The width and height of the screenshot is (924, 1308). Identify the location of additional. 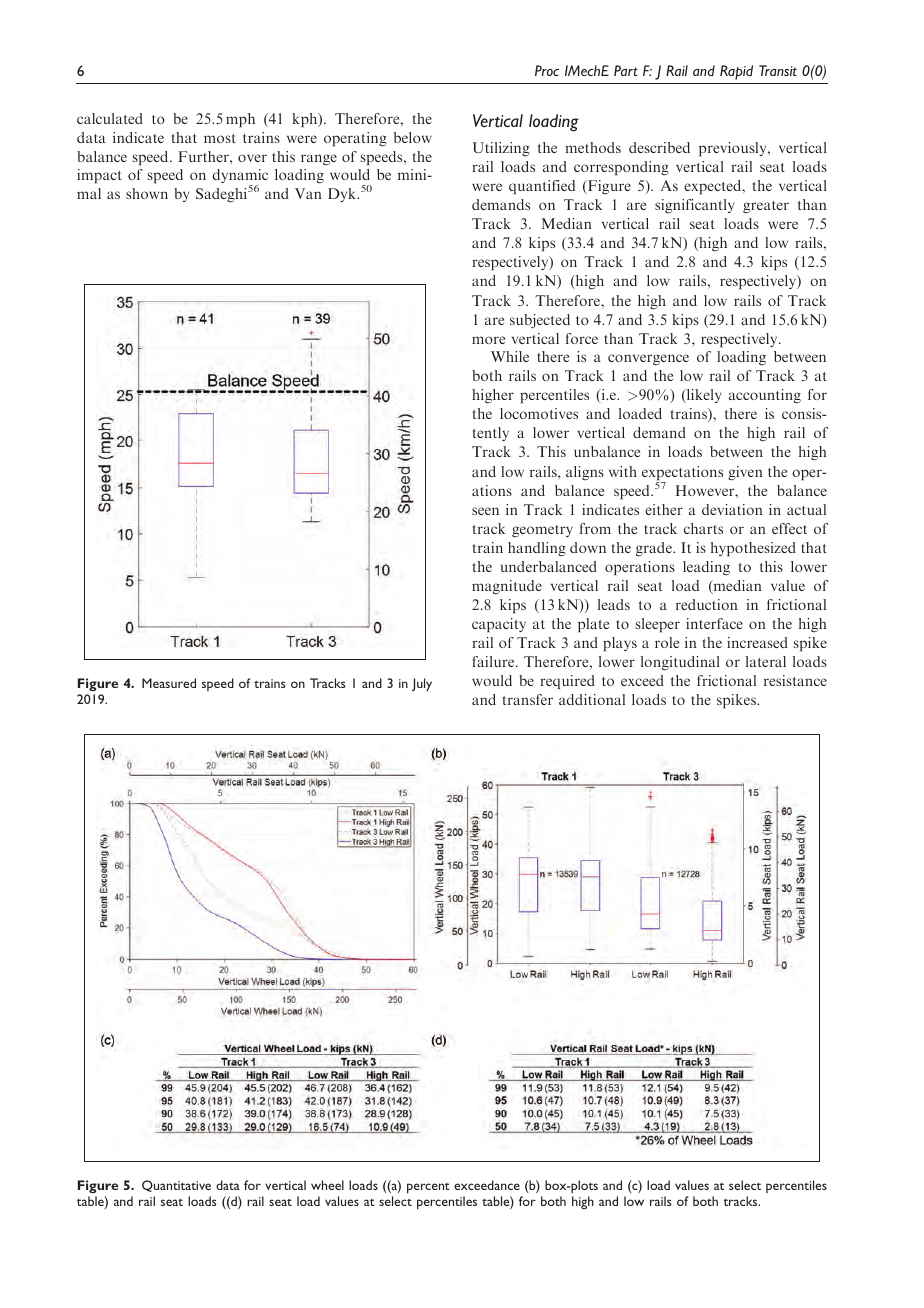
(592, 699).
